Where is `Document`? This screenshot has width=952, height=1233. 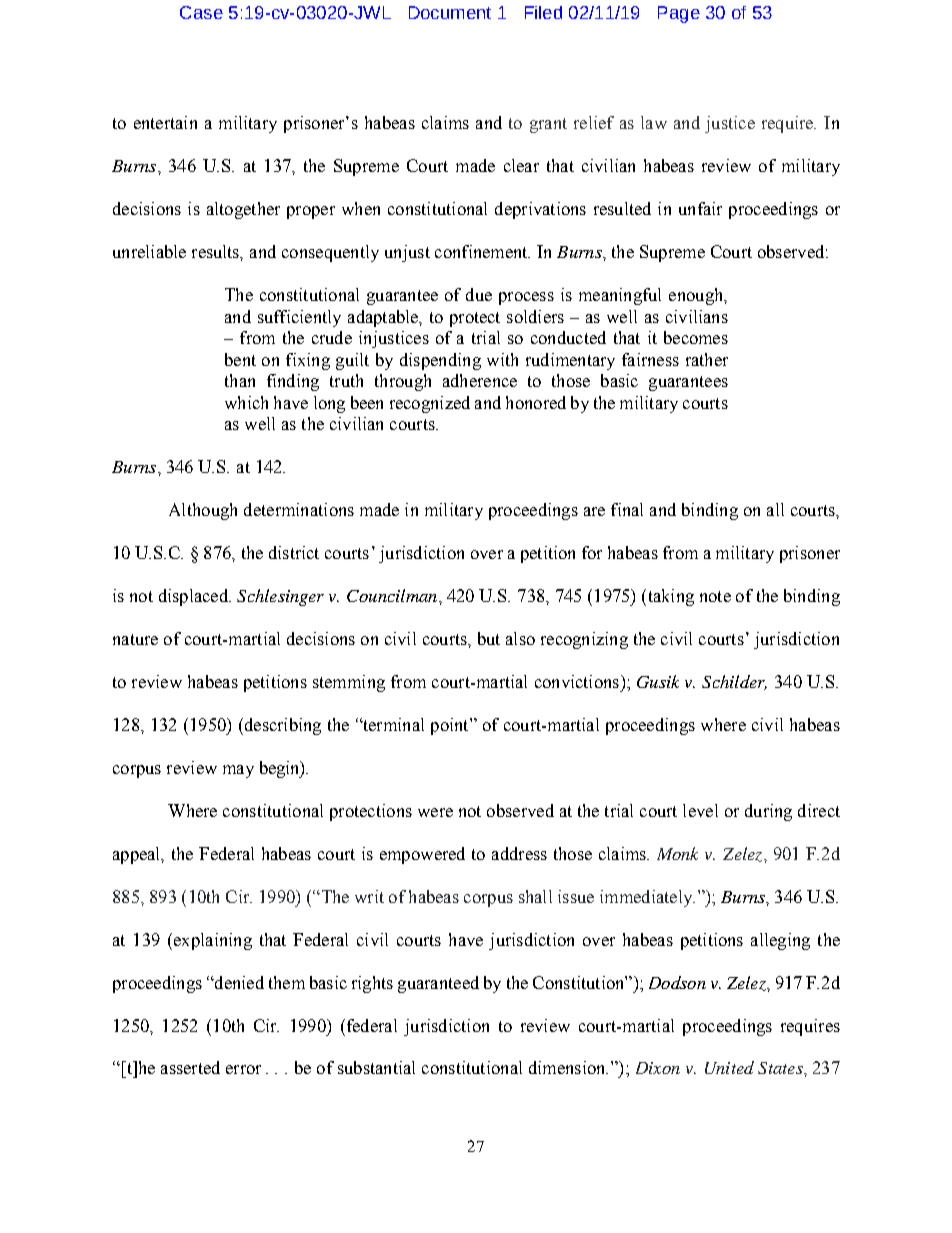
Document is located at coordinates (450, 12).
